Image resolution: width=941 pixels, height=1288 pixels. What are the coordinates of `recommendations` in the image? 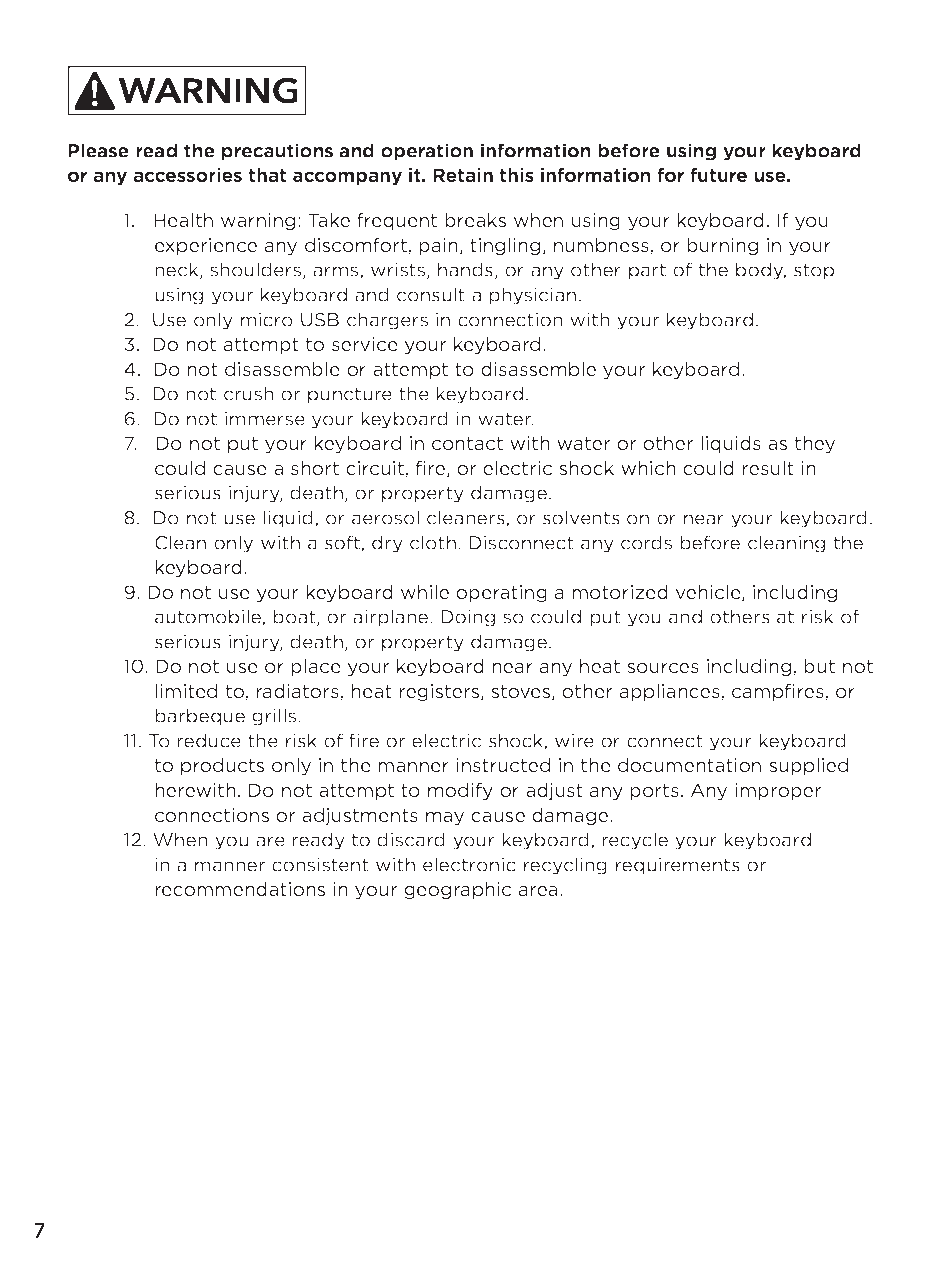 It's located at (240, 889).
